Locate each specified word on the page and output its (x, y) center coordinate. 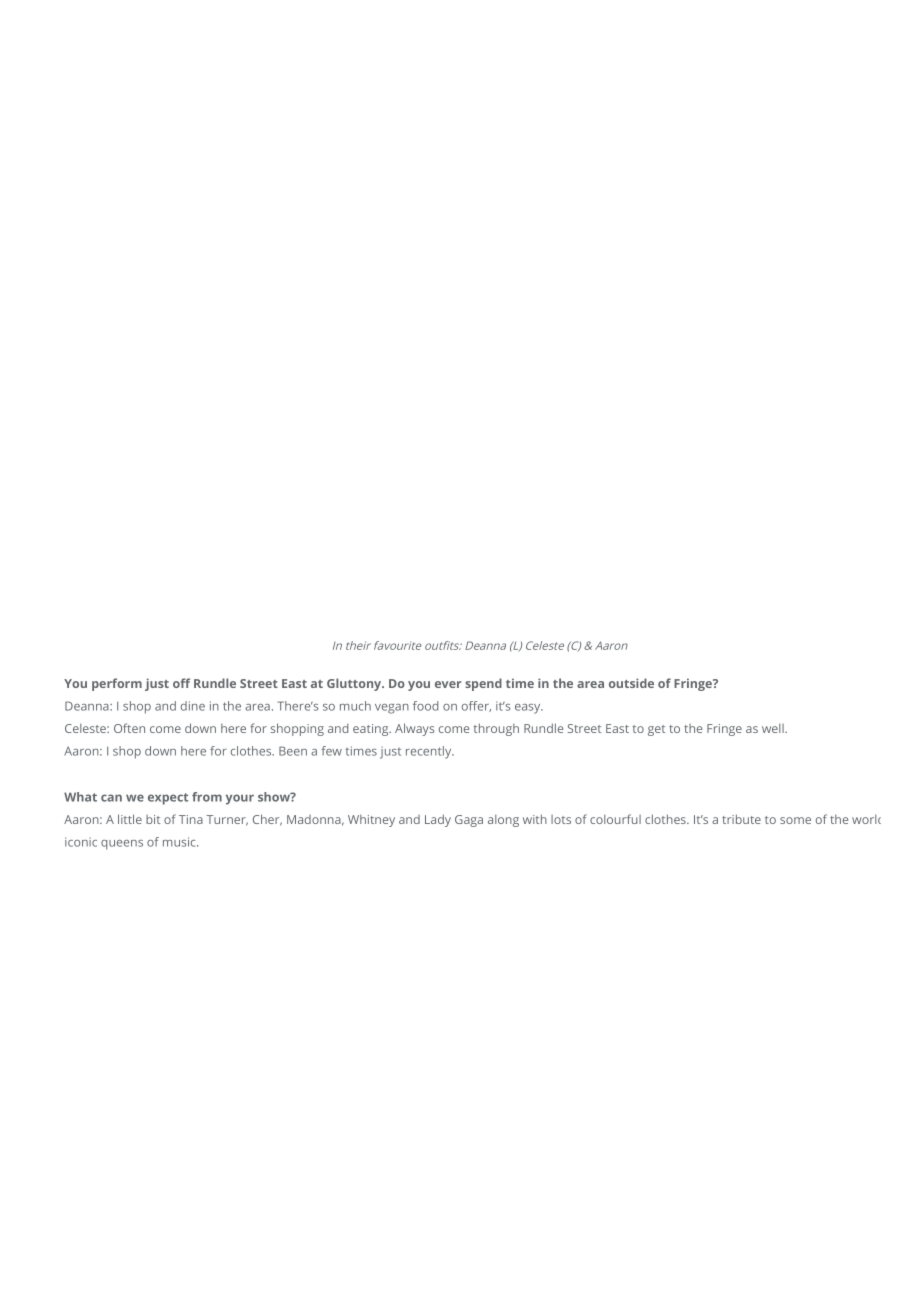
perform (117, 684)
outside (631, 683)
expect (168, 799)
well (773, 728)
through (496, 729)
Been (293, 751)
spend (483, 684)
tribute (741, 819)
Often (129, 728)
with (535, 819)
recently (429, 752)
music (180, 842)
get (656, 730)
